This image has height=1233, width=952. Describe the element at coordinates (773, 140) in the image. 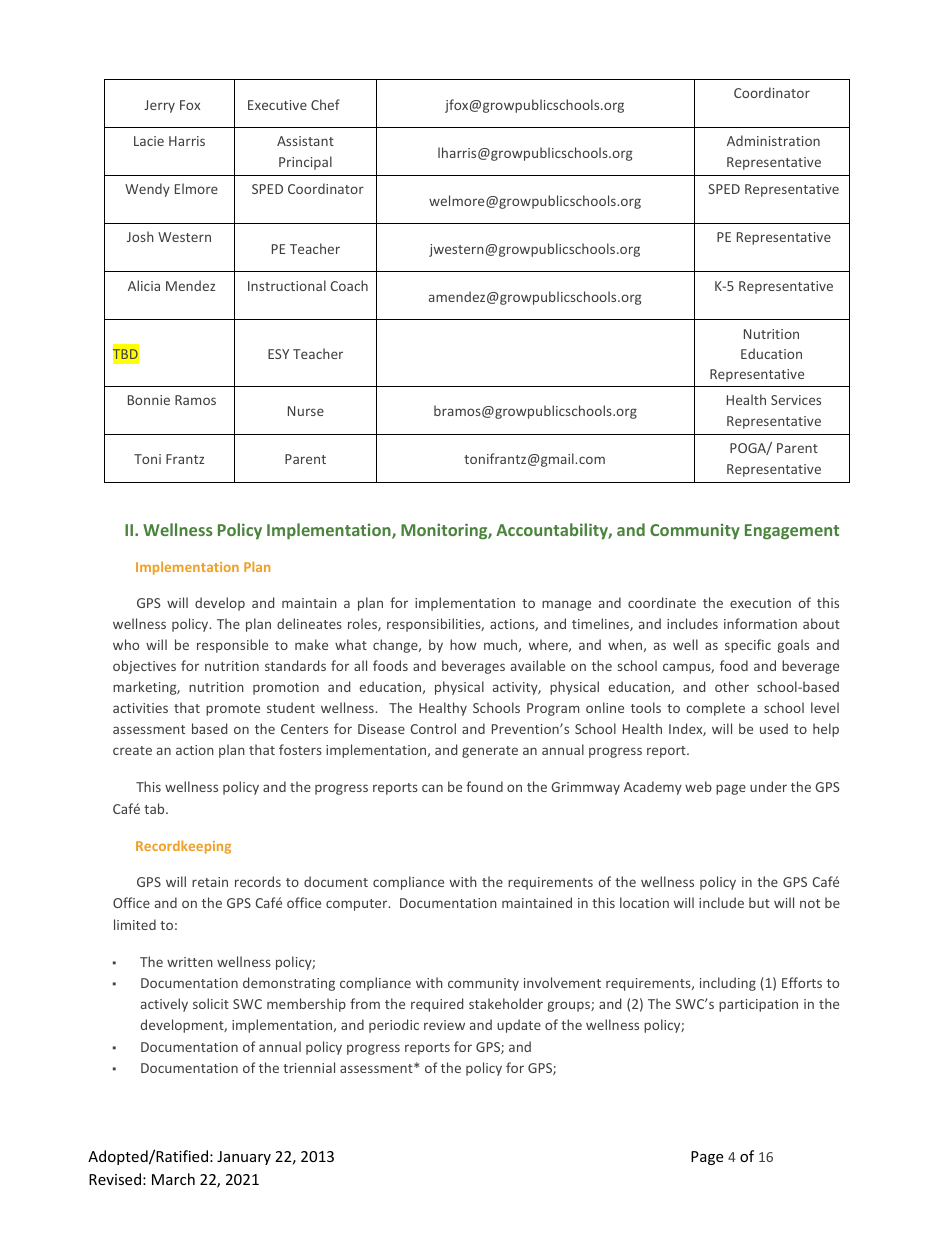

I see `Administration` at that location.
